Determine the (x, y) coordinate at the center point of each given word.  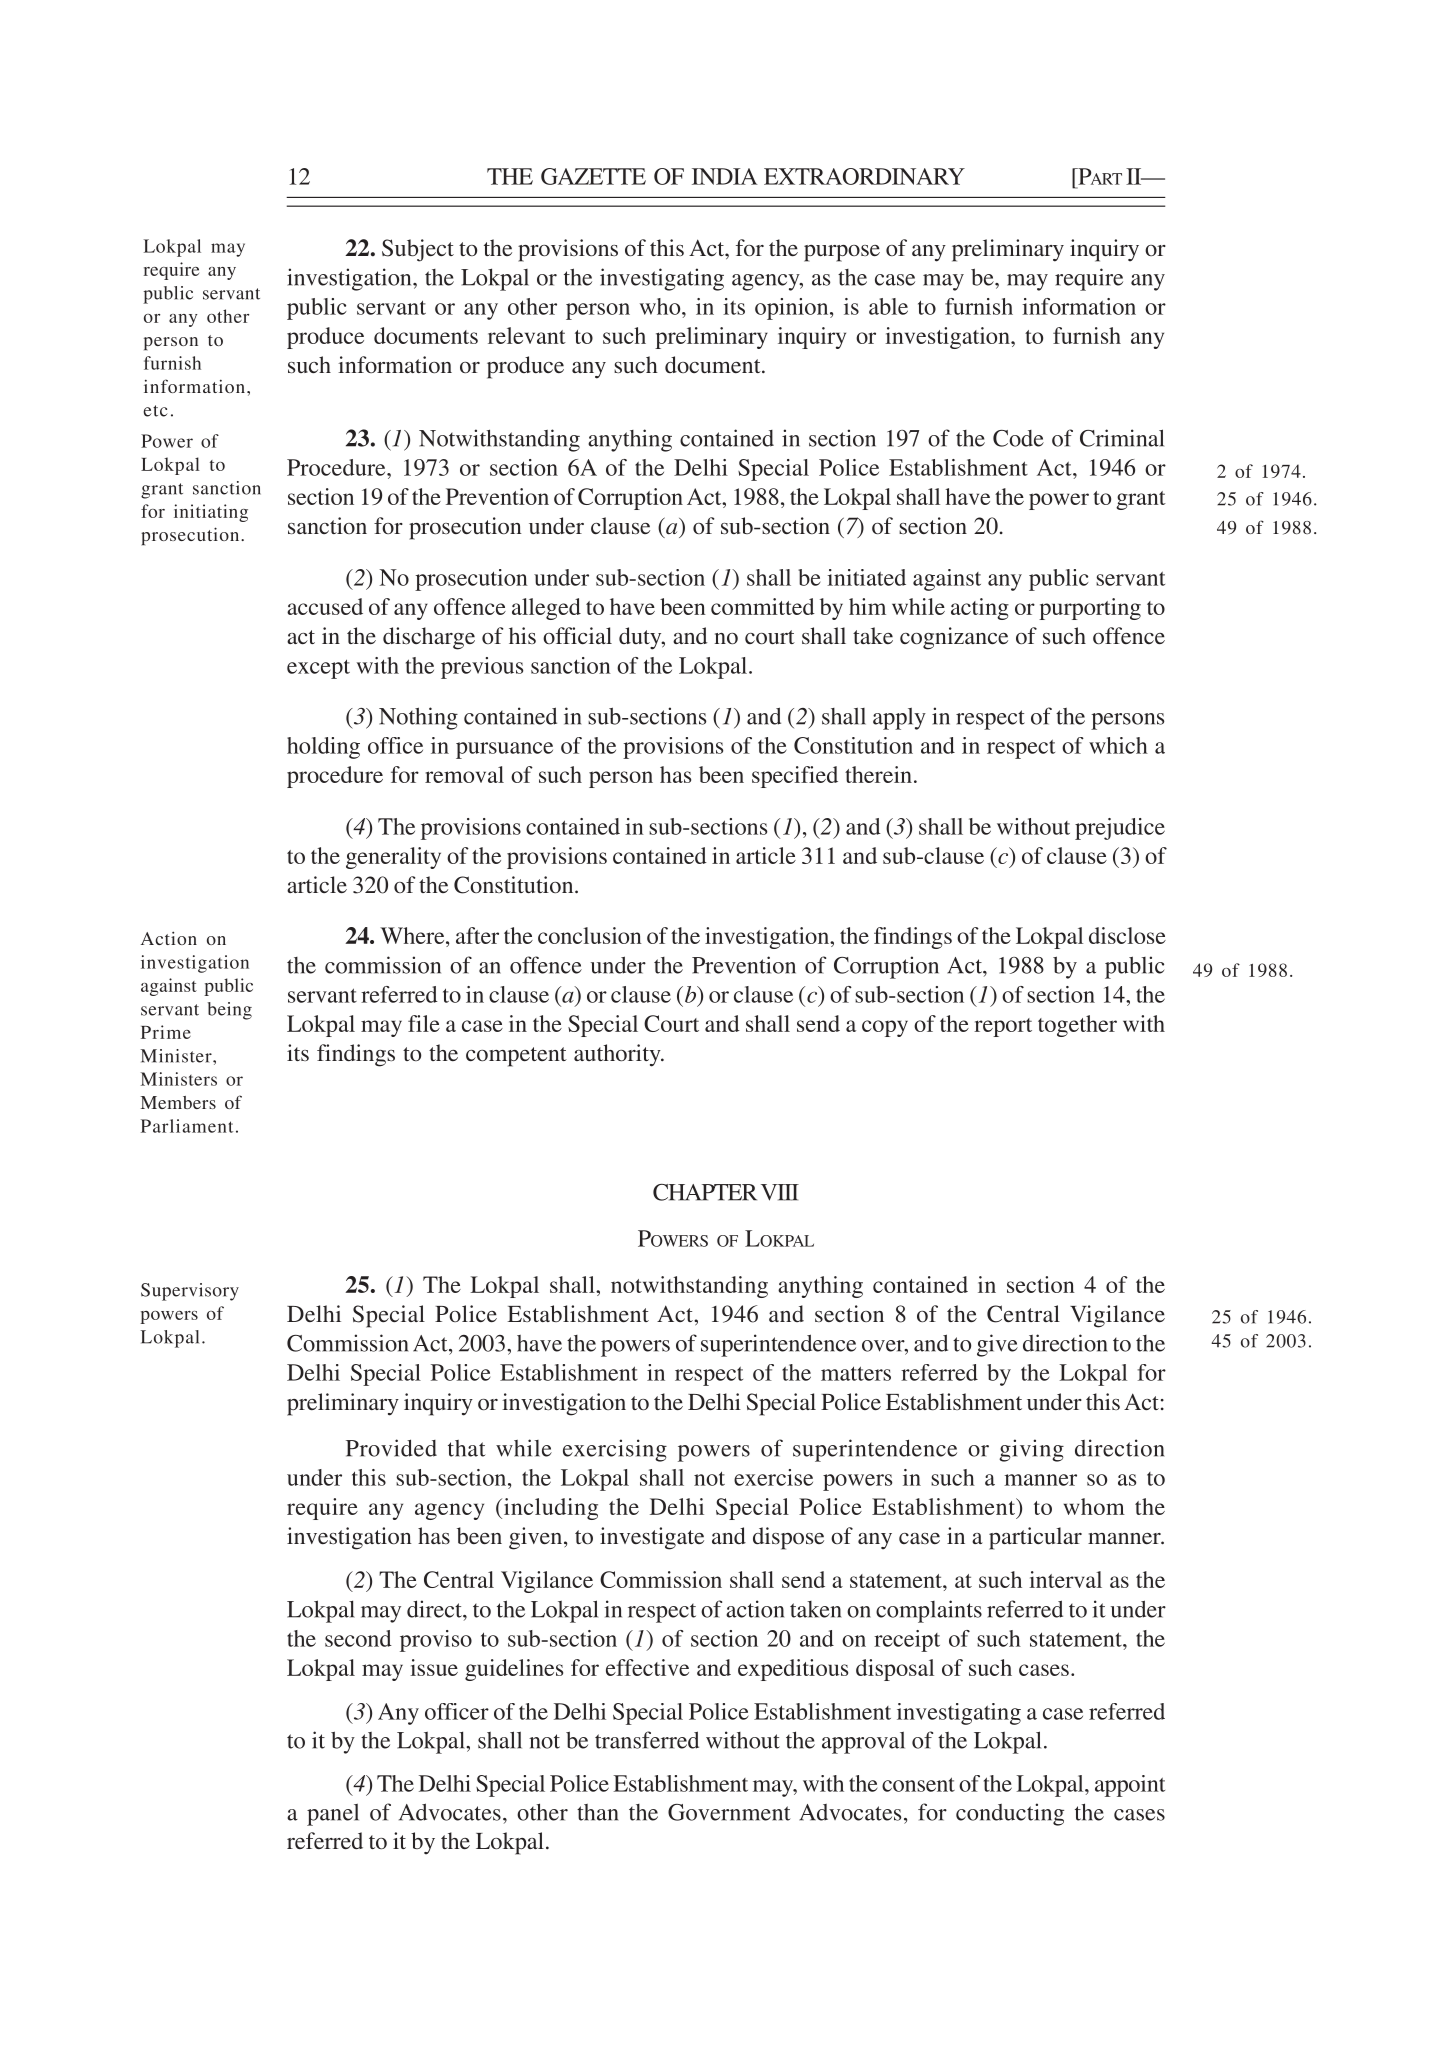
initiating (211, 513)
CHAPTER (705, 1192)
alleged (546, 609)
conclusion (590, 935)
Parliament (187, 1126)
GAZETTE (593, 176)
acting (980, 609)
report (1003, 1027)
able (888, 306)
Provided (391, 1448)
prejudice (1120, 829)
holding (323, 748)
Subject (418, 250)
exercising (615, 1450)
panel (333, 1814)
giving (1031, 1450)
